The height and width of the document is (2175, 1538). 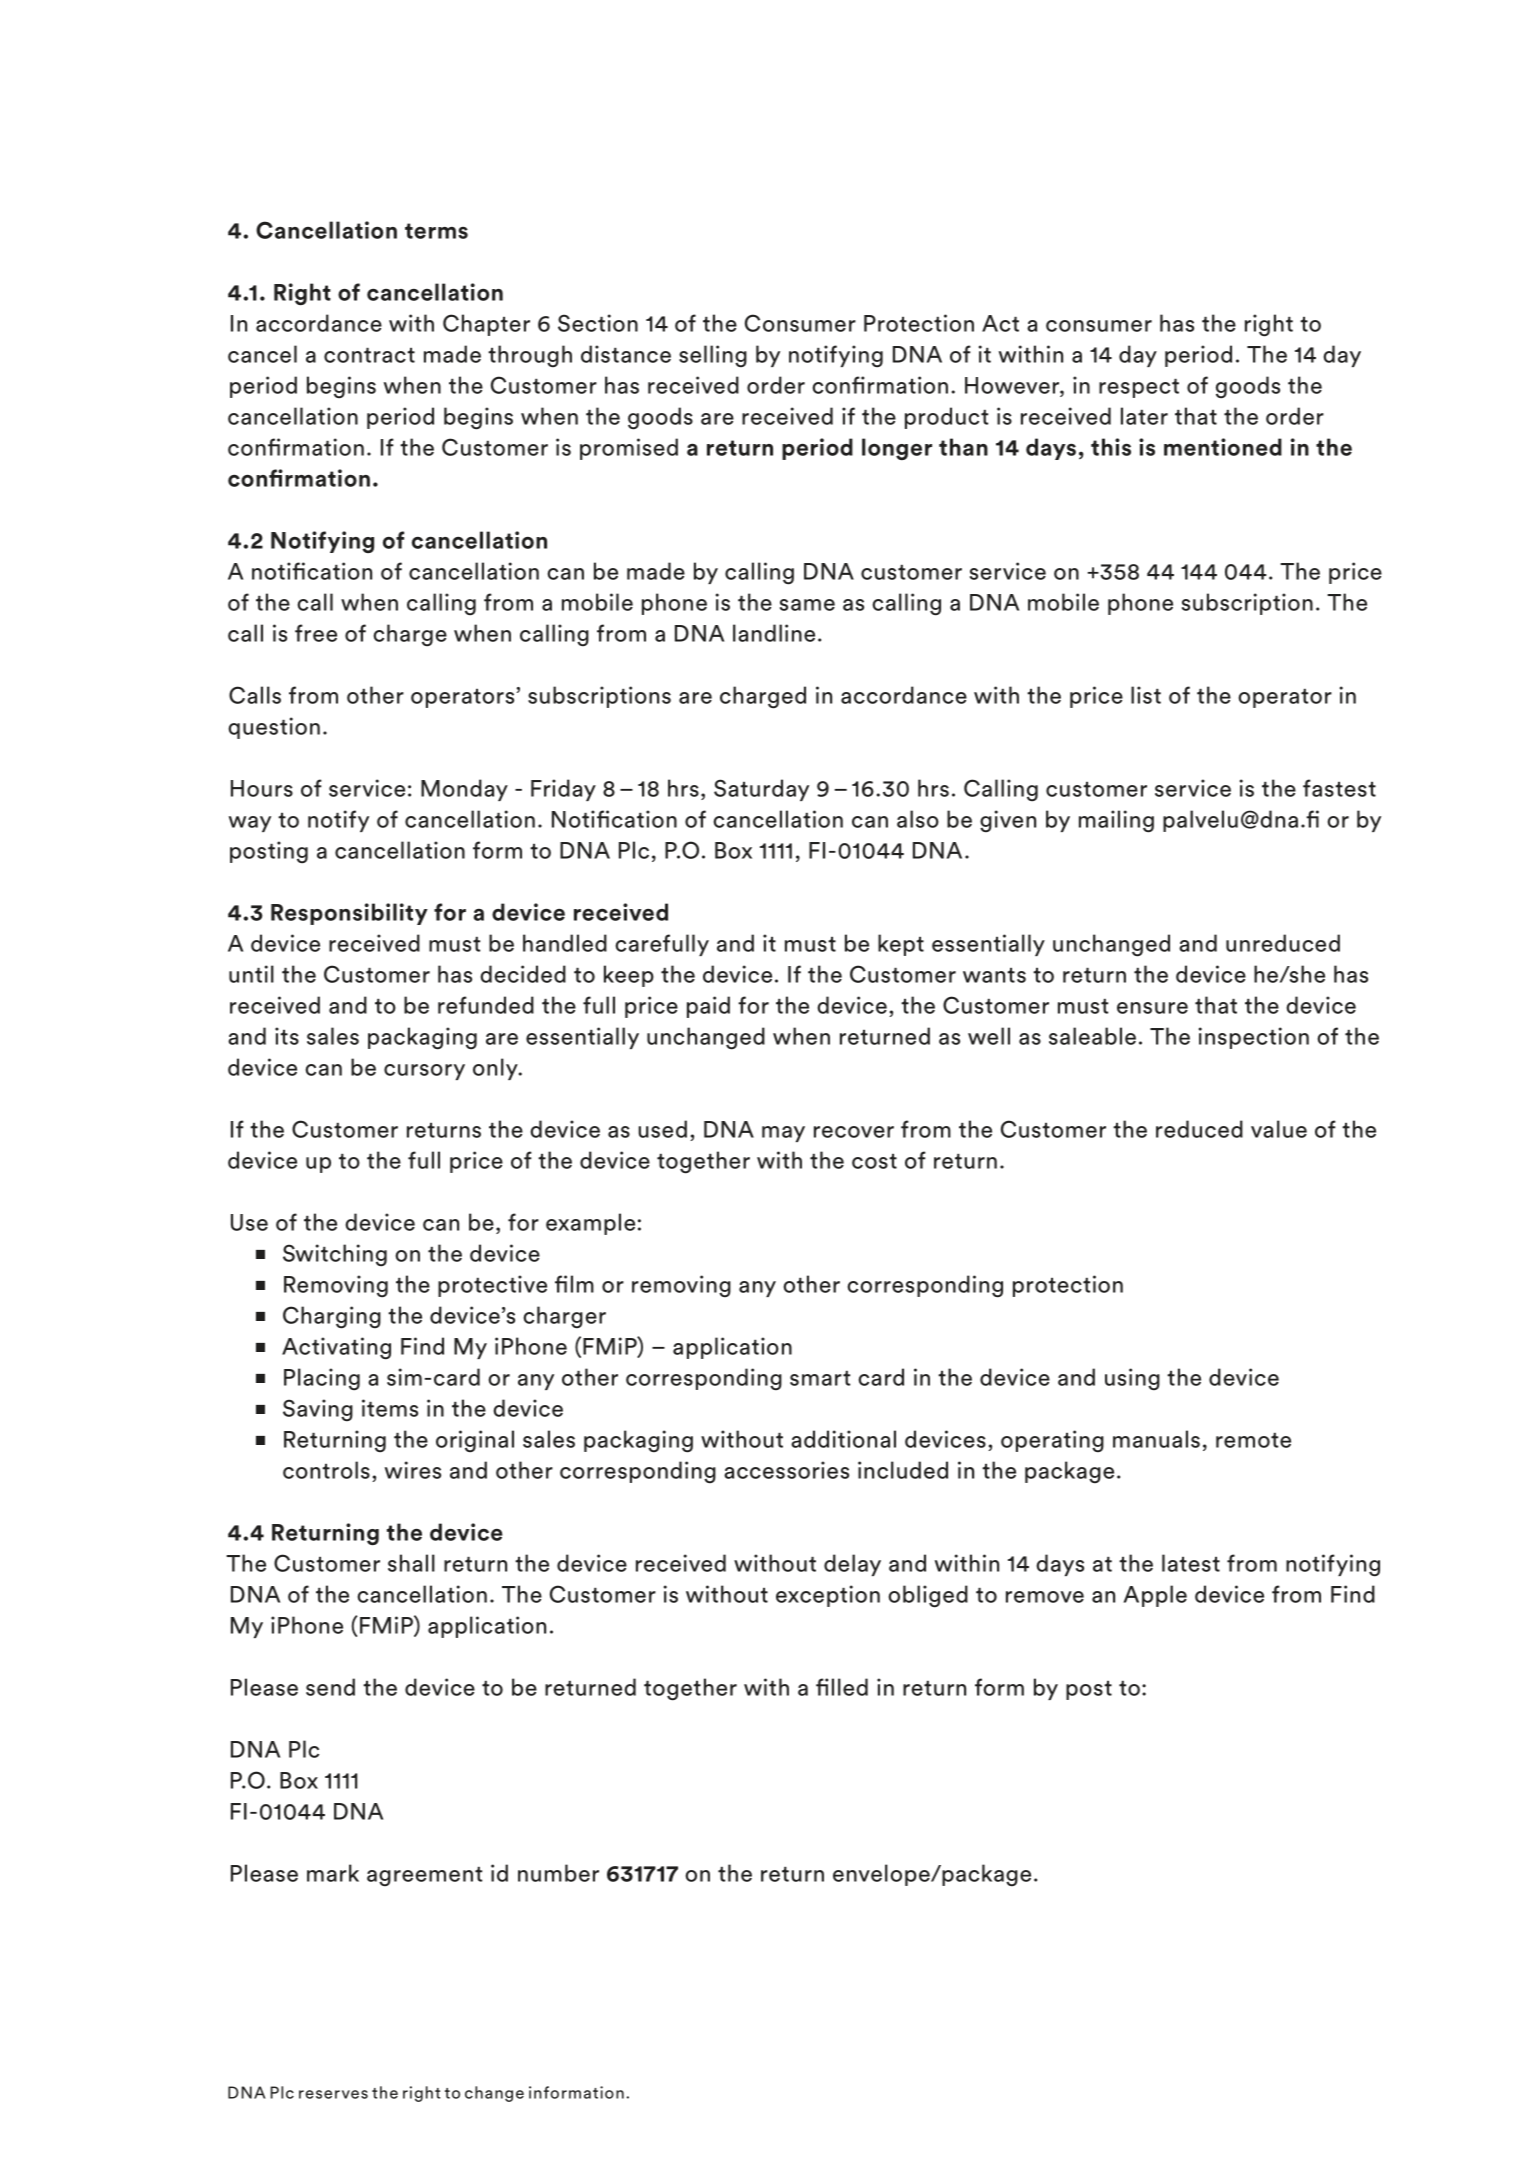 What do you see at coordinates (424, 1072) in the document?
I see `cursory` at bounding box center [424, 1072].
